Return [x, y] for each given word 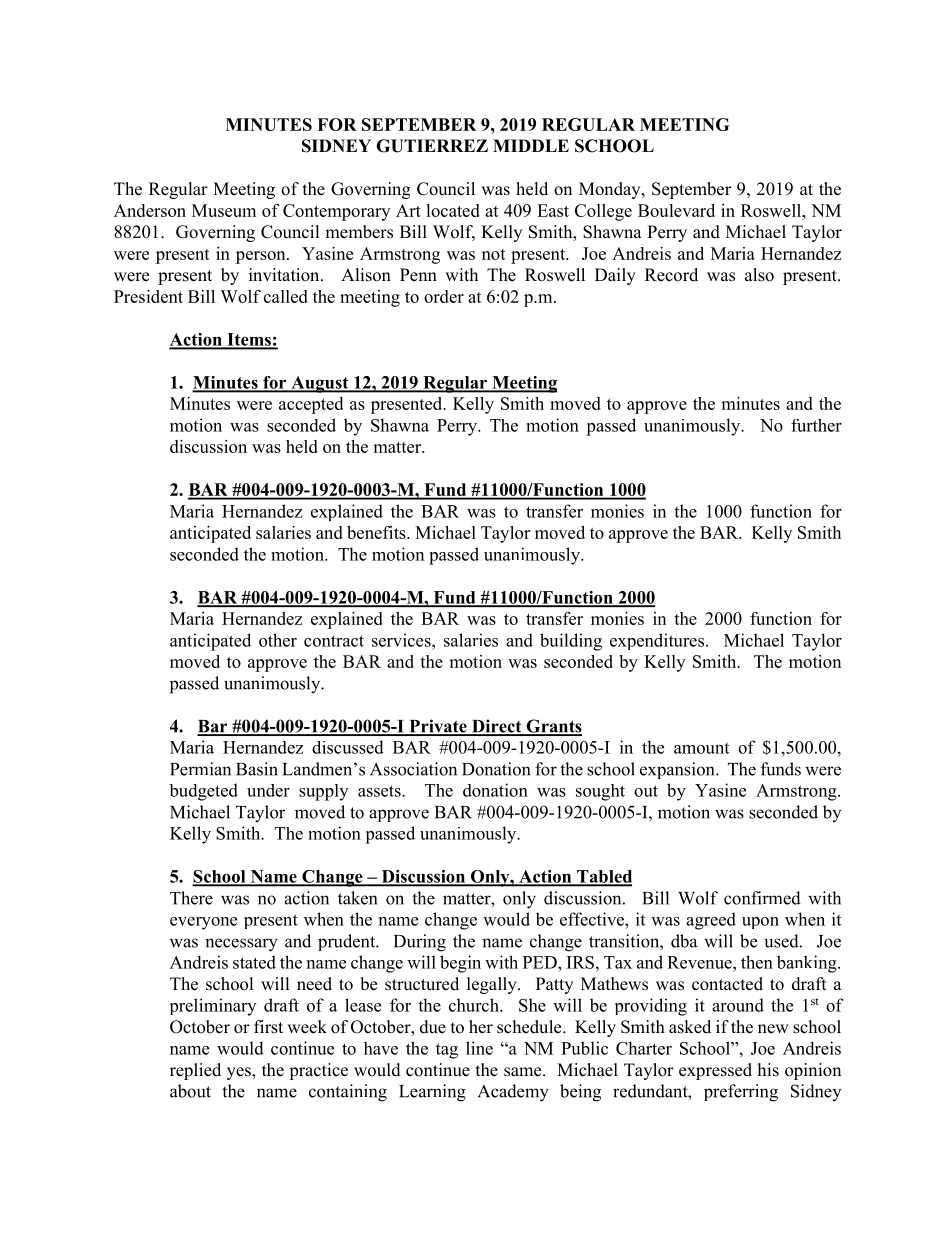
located [453, 210]
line [479, 1048]
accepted [311, 405]
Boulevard [676, 210]
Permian [200, 769]
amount [701, 748]
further [816, 425]
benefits [377, 532]
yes [240, 1073]
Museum [224, 210]
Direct [496, 727]
